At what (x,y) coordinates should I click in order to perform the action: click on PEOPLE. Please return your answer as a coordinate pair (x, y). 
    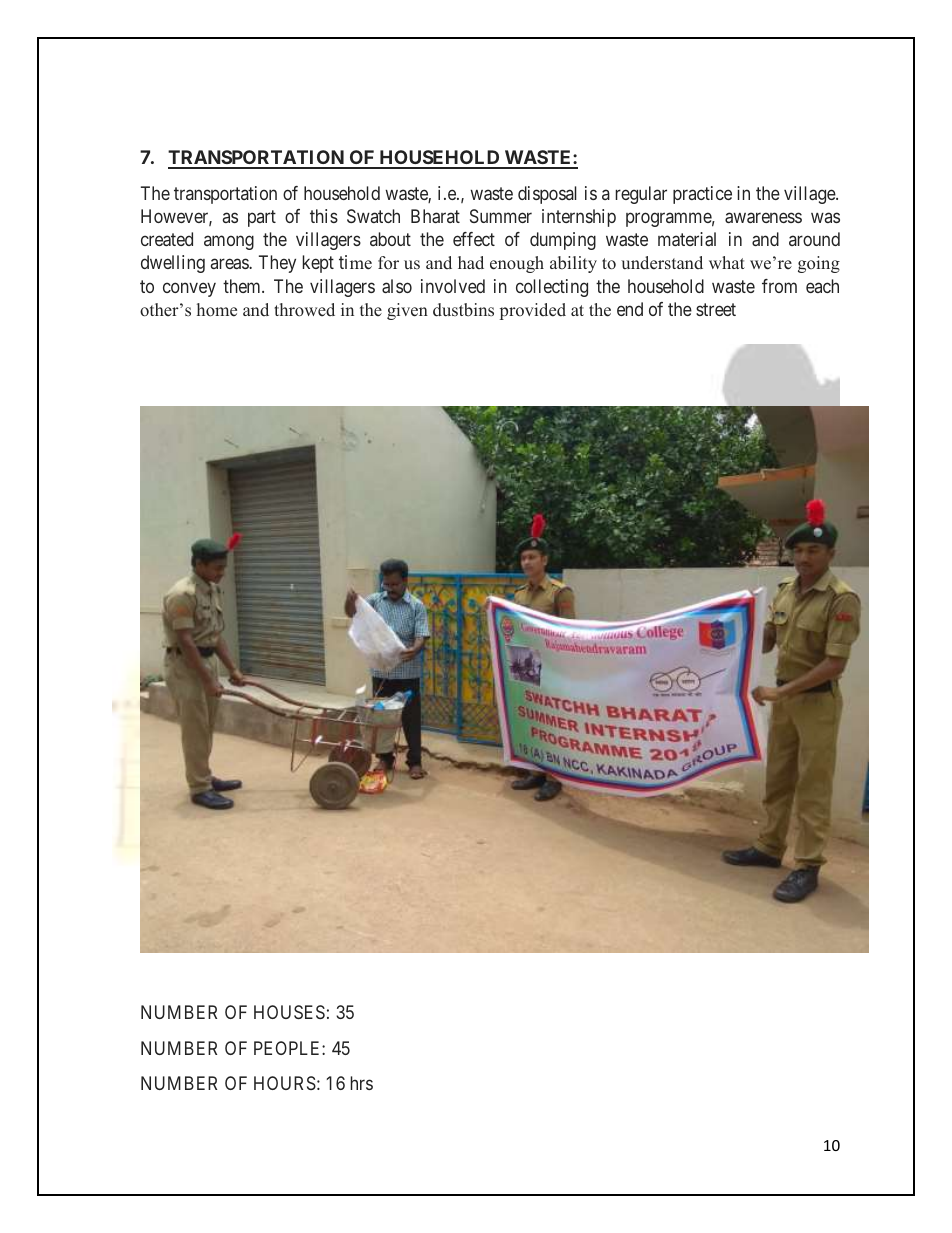
    Looking at the image, I should click on (288, 1048).
